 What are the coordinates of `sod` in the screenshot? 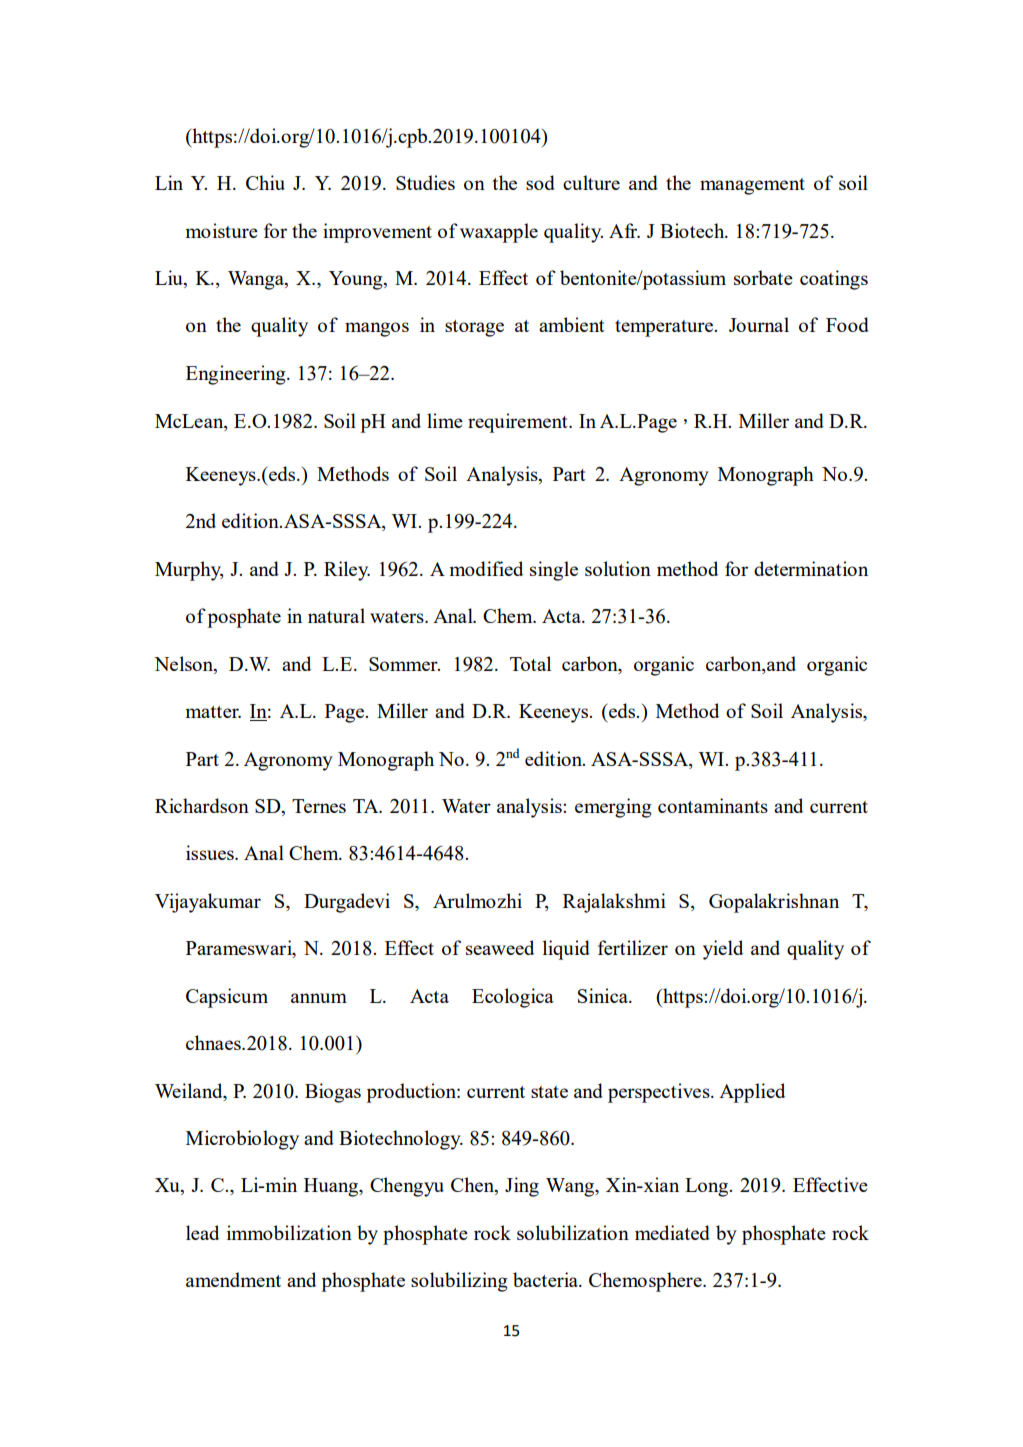 It's located at (540, 182).
